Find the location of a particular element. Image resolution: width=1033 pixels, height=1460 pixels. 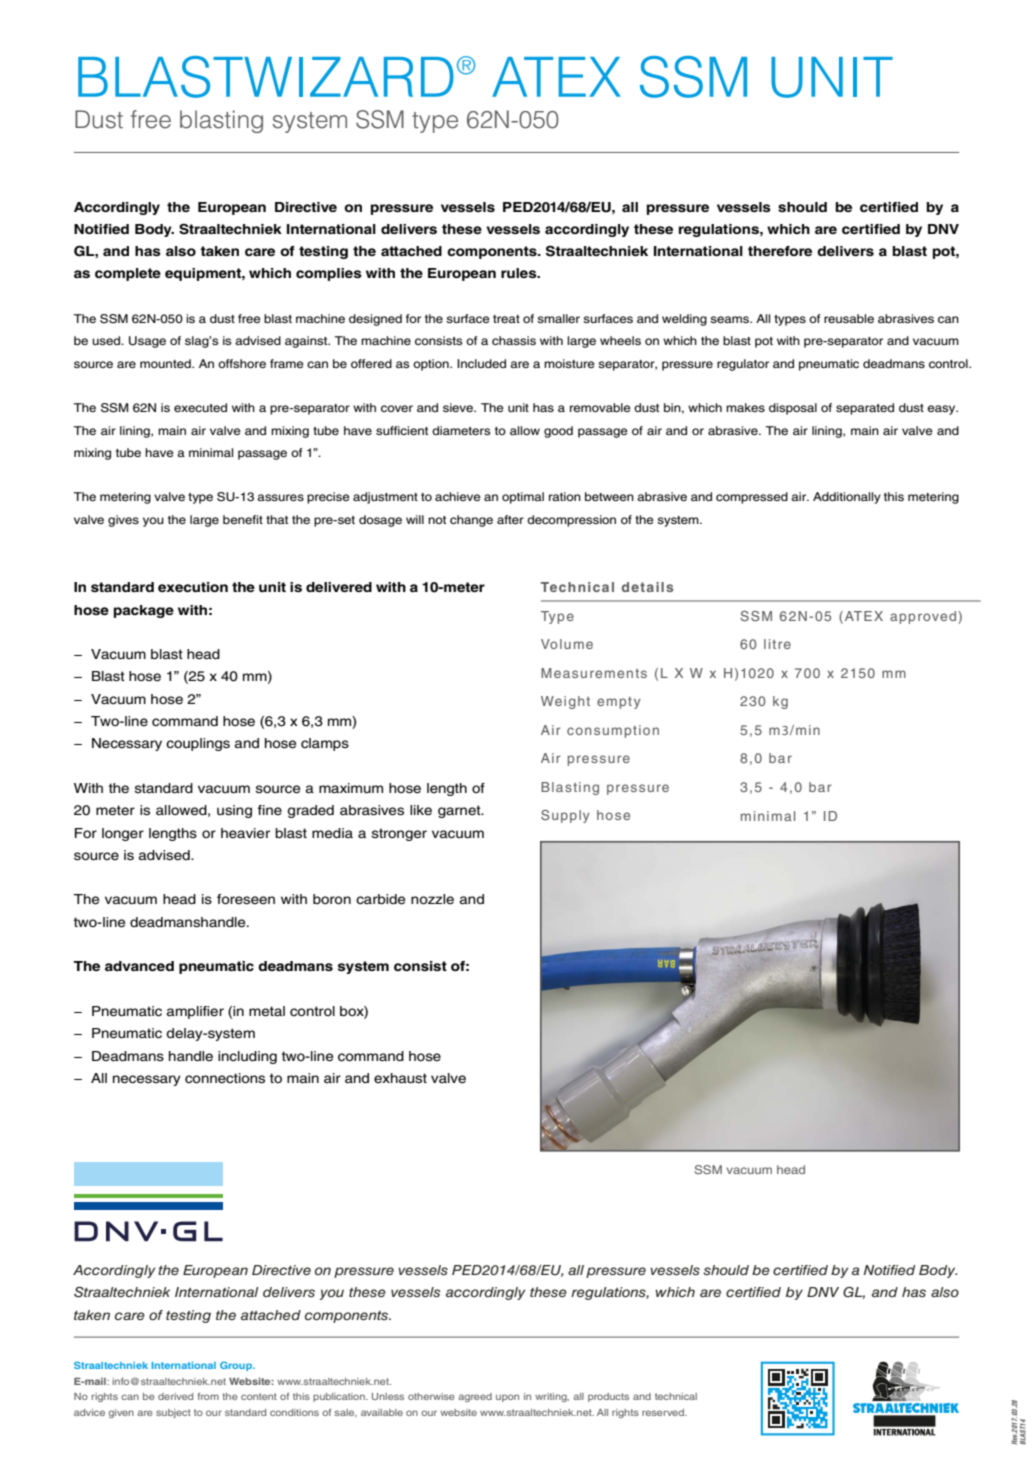

amplifier is located at coordinates (195, 1012).
